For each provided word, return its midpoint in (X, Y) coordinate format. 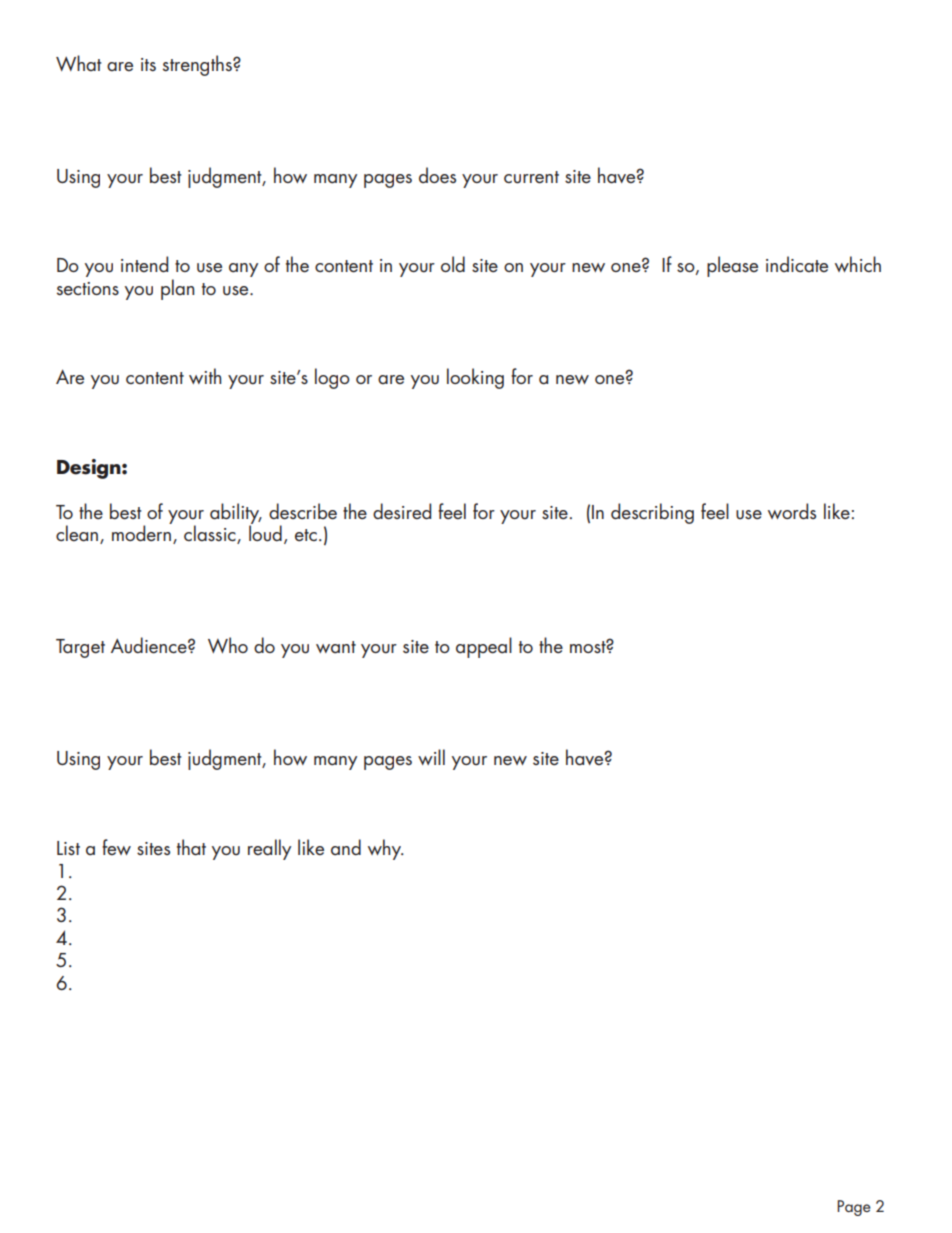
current (531, 177)
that (191, 847)
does (437, 175)
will (431, 757)
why (386, 849)
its (148, 64)
